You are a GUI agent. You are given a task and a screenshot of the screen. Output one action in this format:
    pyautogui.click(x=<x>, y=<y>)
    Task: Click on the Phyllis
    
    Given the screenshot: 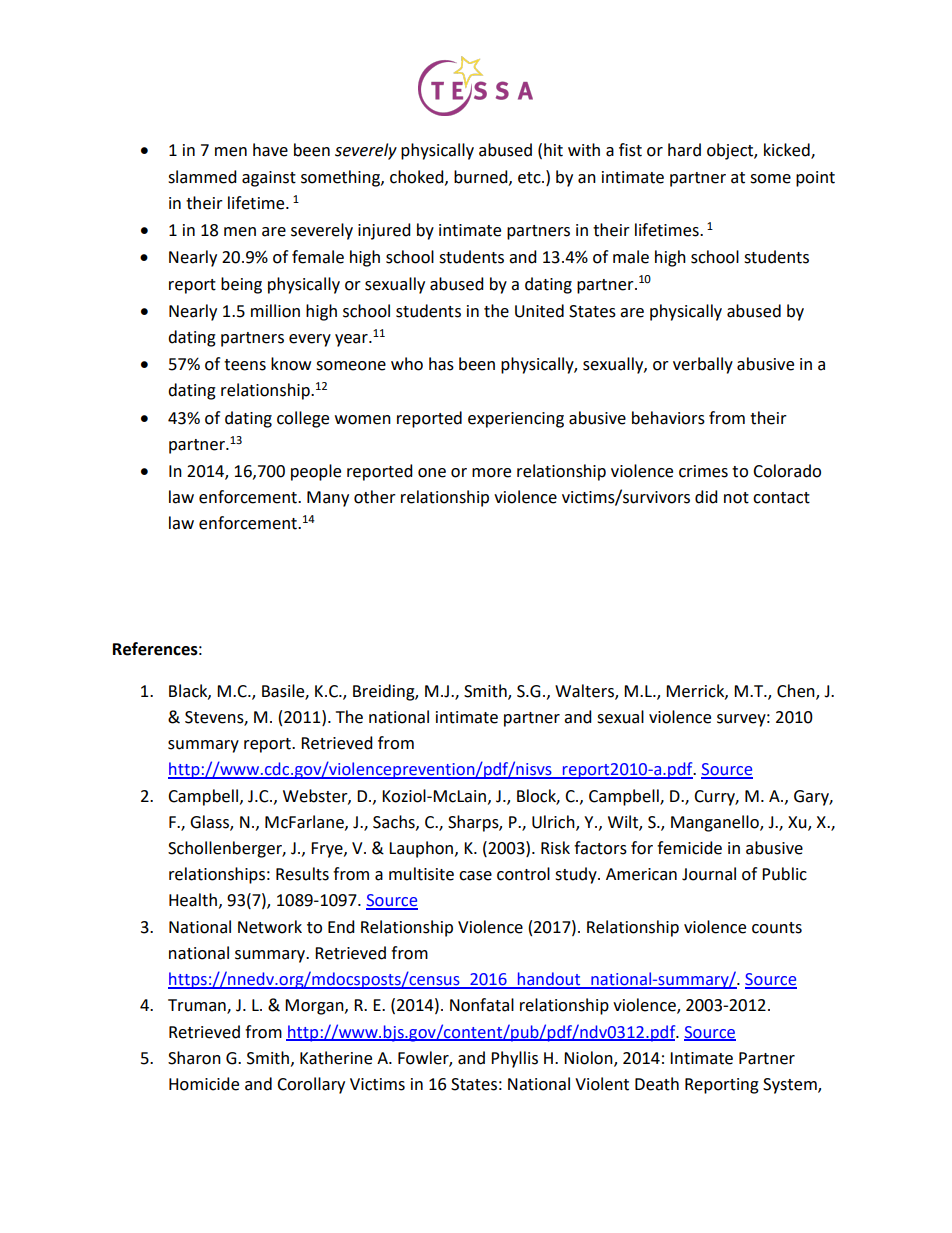 What is the action you would take?
    pyautogui.click(x=514, y=1059)
